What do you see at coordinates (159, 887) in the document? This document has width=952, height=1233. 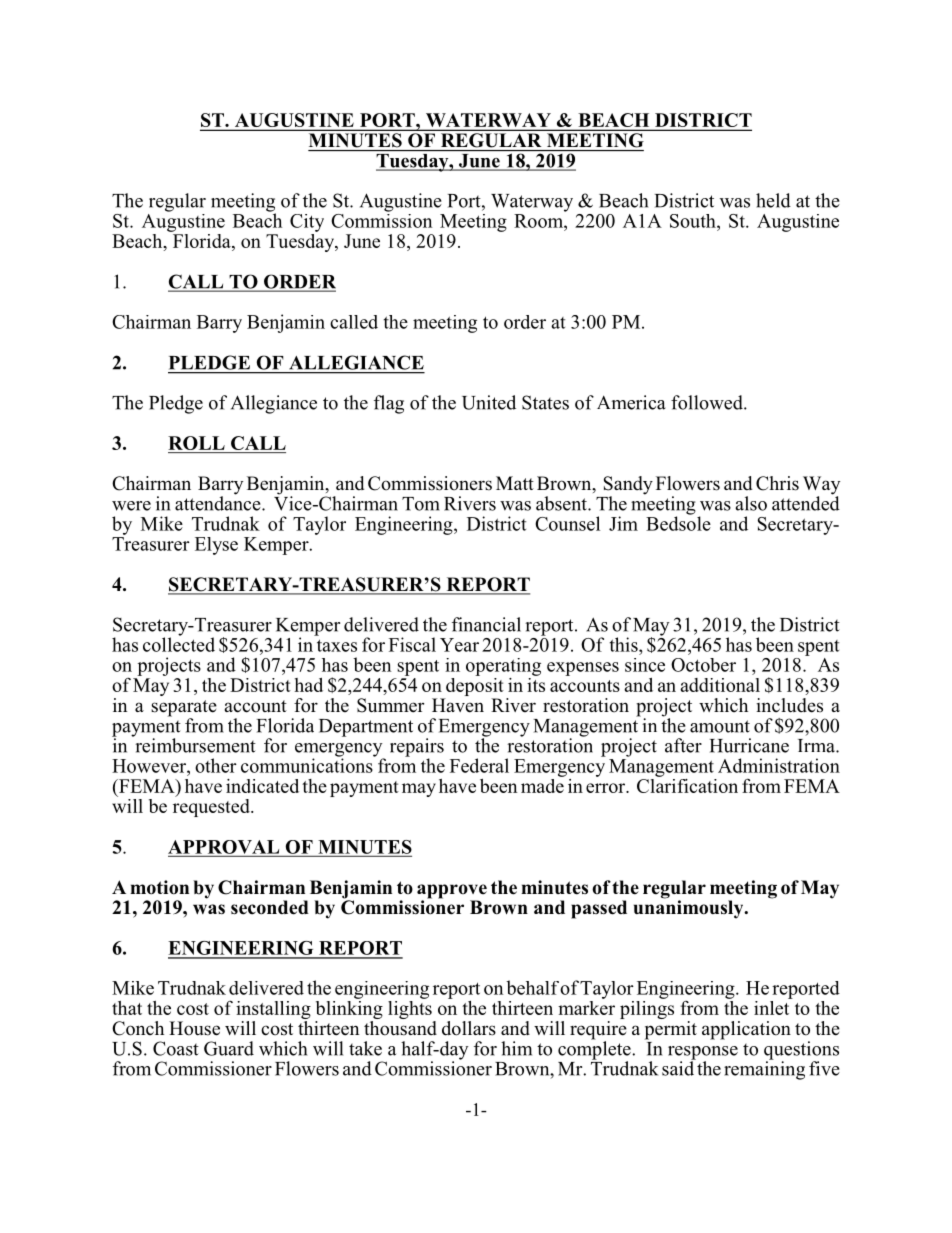 I see `motion` at bounding box center [159, 887].
